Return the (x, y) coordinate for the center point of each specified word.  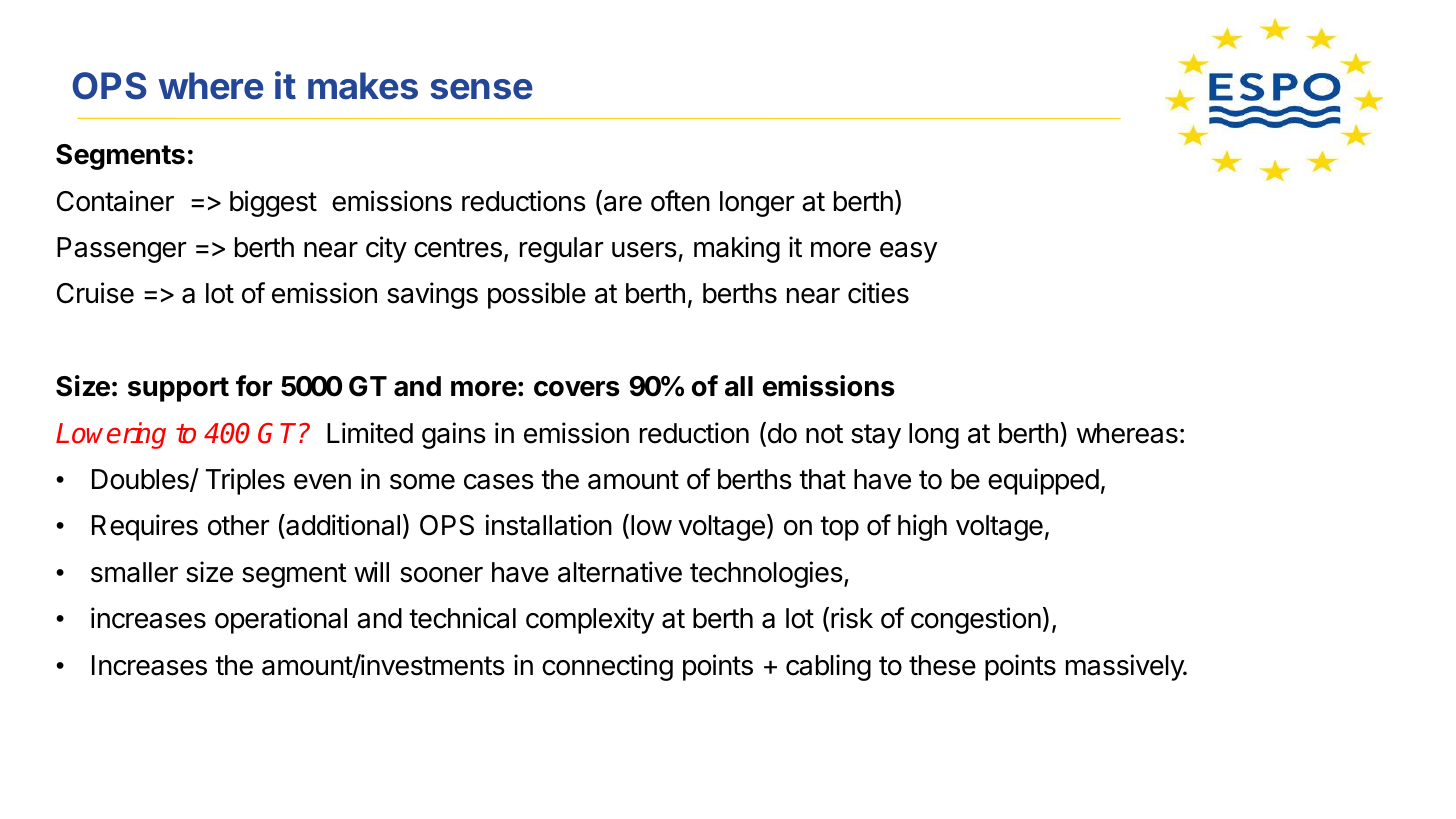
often (680, 201)
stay (876, 436)
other (238, 525)
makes (363, 86)
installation (549, 525)
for (254, 386)
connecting (607, 667)
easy (908, 252)
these (942, 665)
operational (281, 620)
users (644, 250)
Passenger (121, 250)
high (922, 527)
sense (482, 89)
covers (577, 389)
